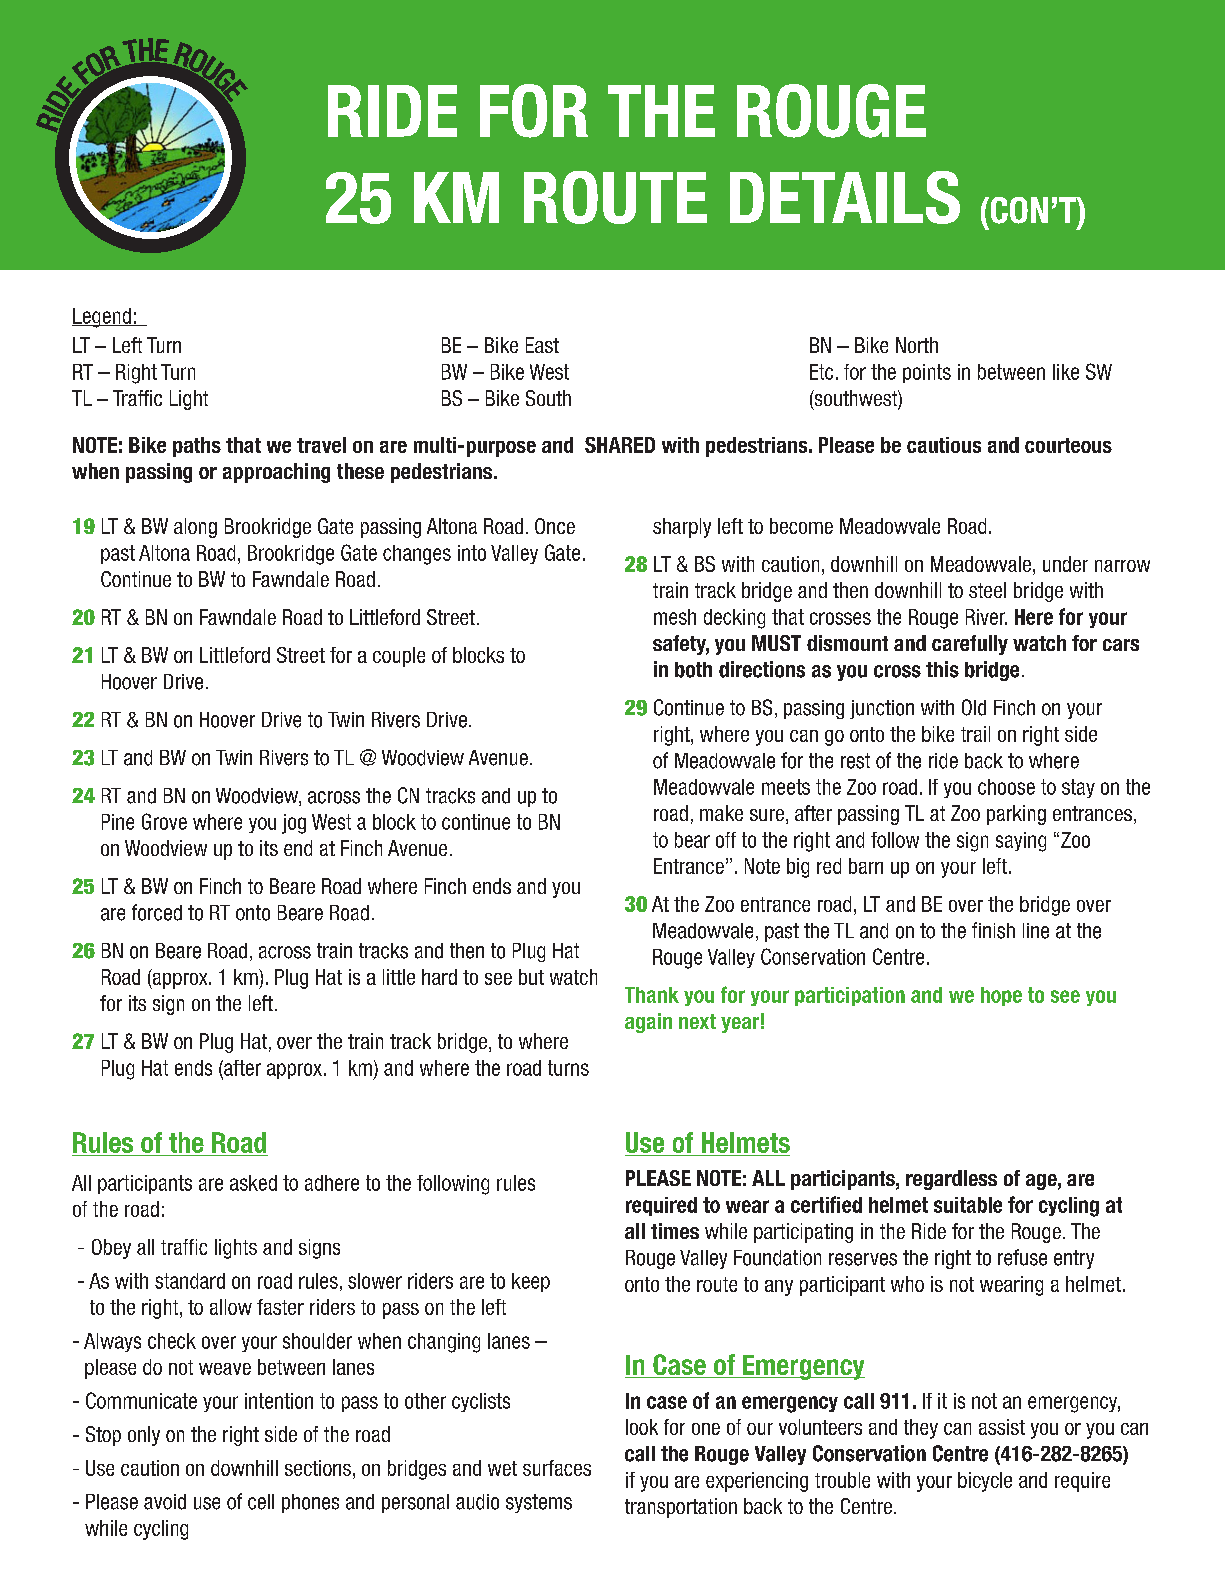 Image resolution: width=1225 pixels, height=1585 pixels. I want to click on again, so click(648, 1023).
